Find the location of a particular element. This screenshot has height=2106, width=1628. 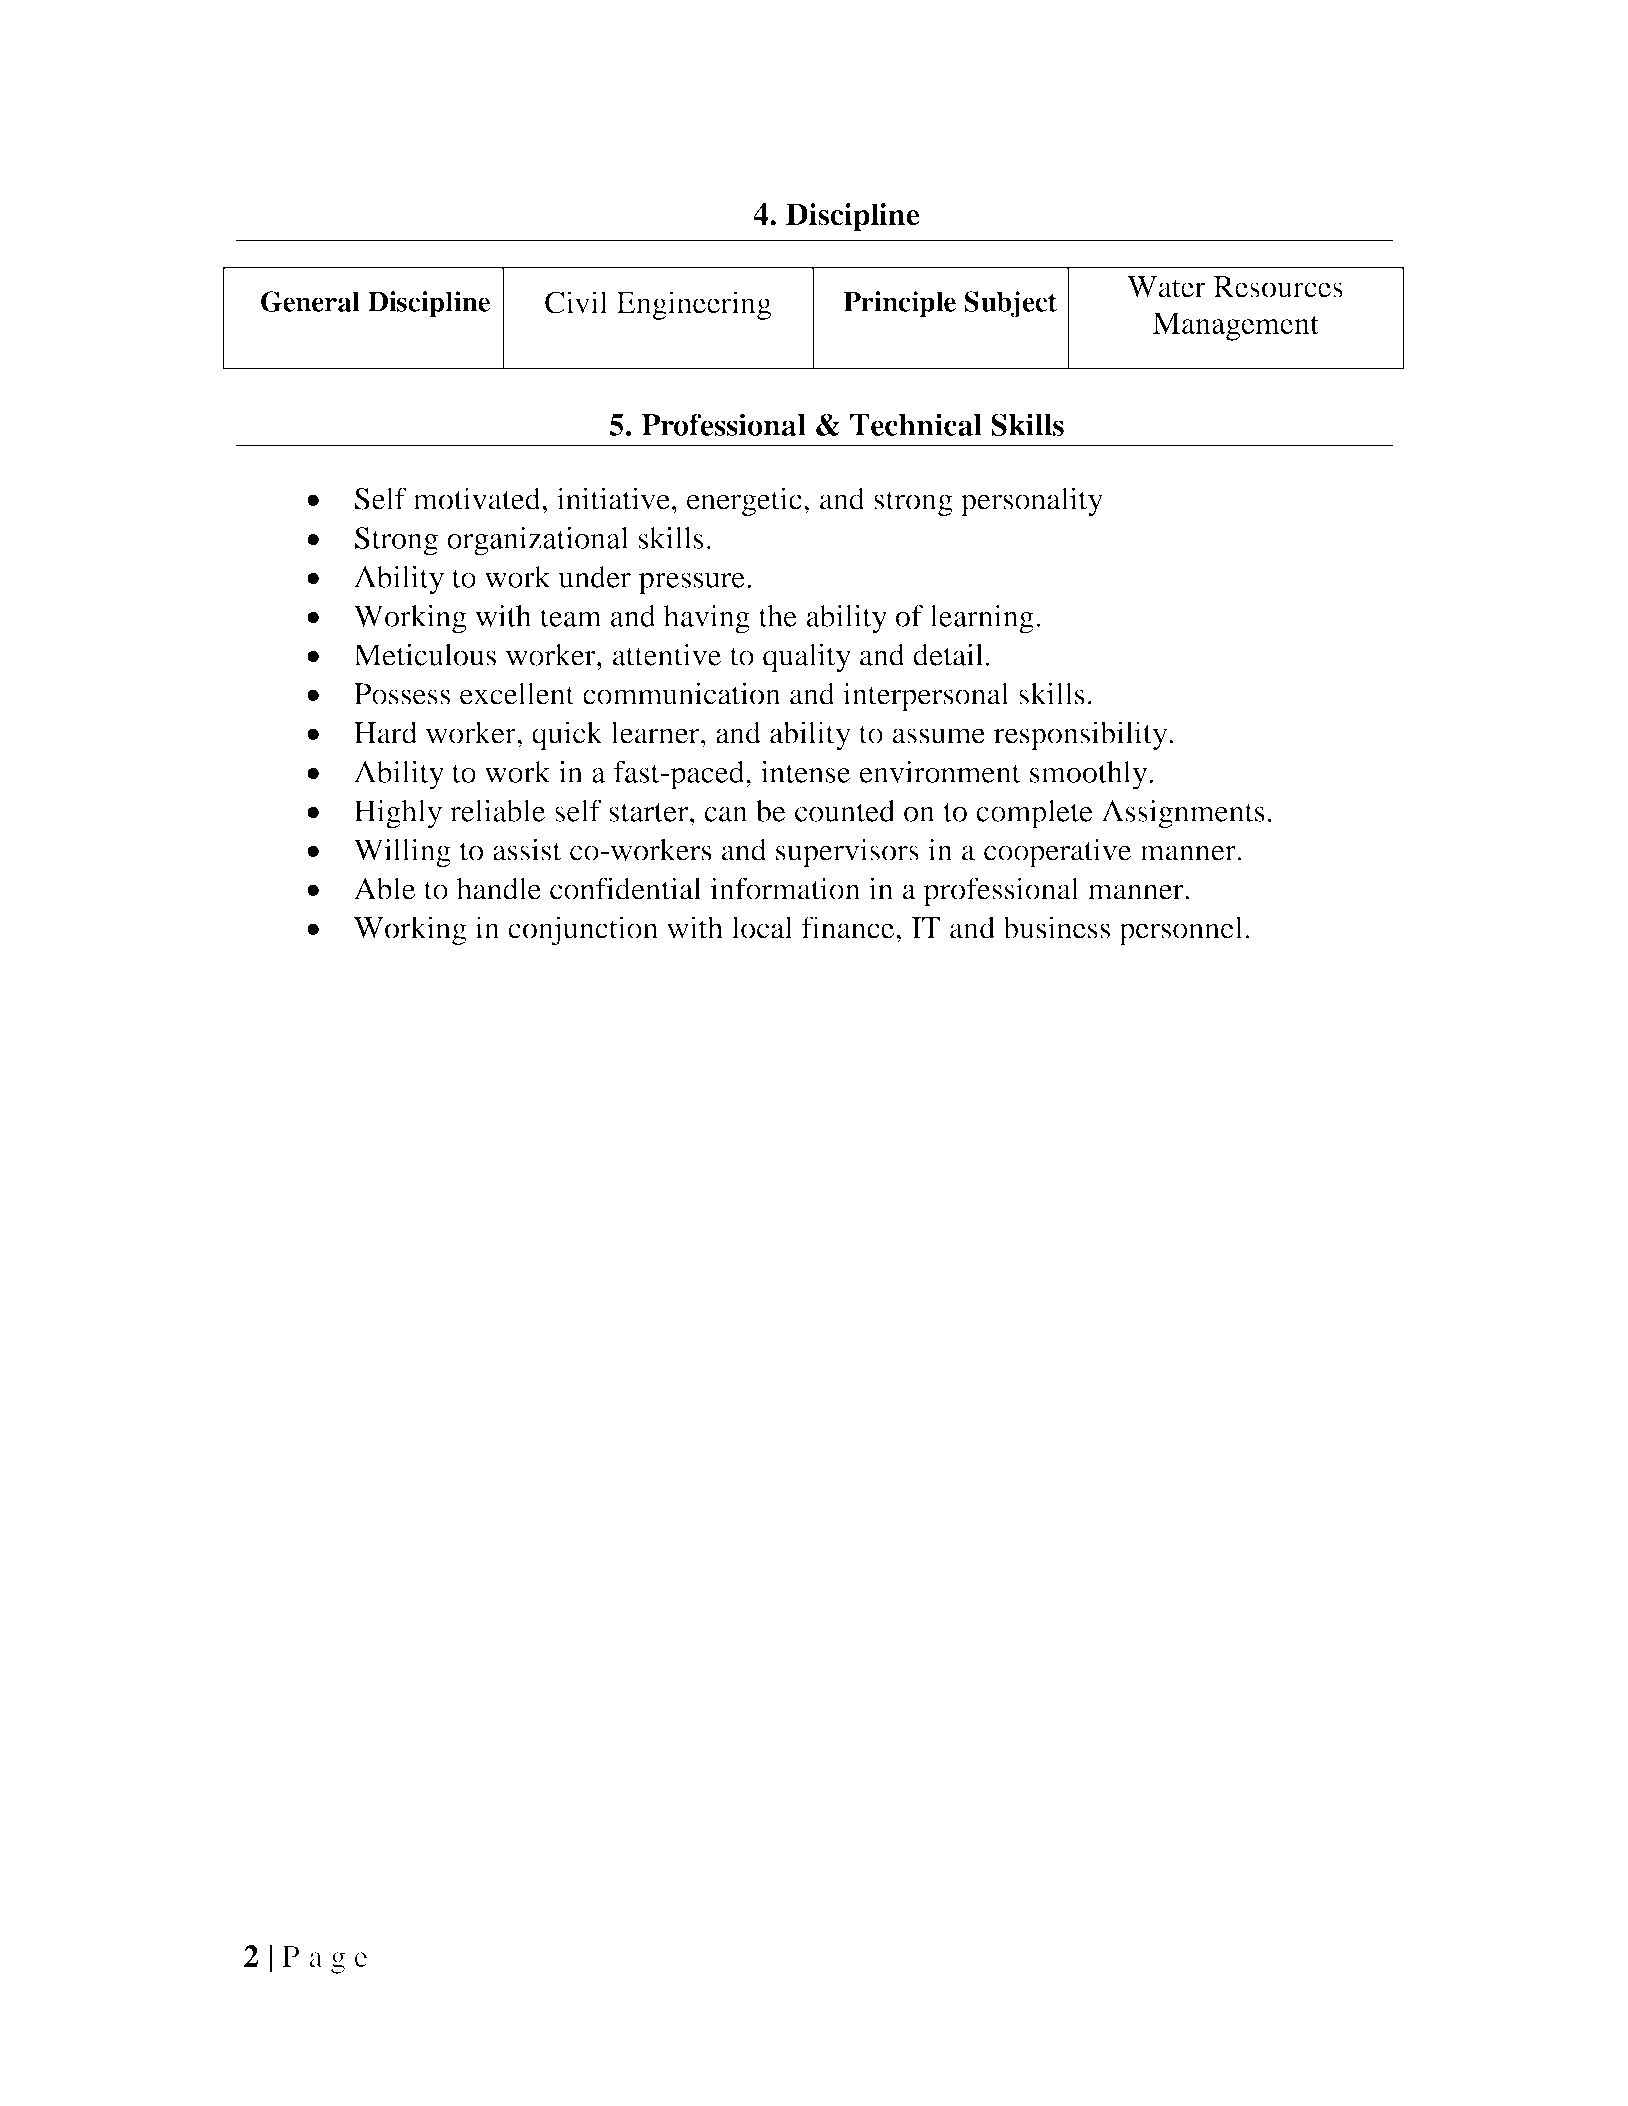

Engineering is located at coordinates (694, 305).
